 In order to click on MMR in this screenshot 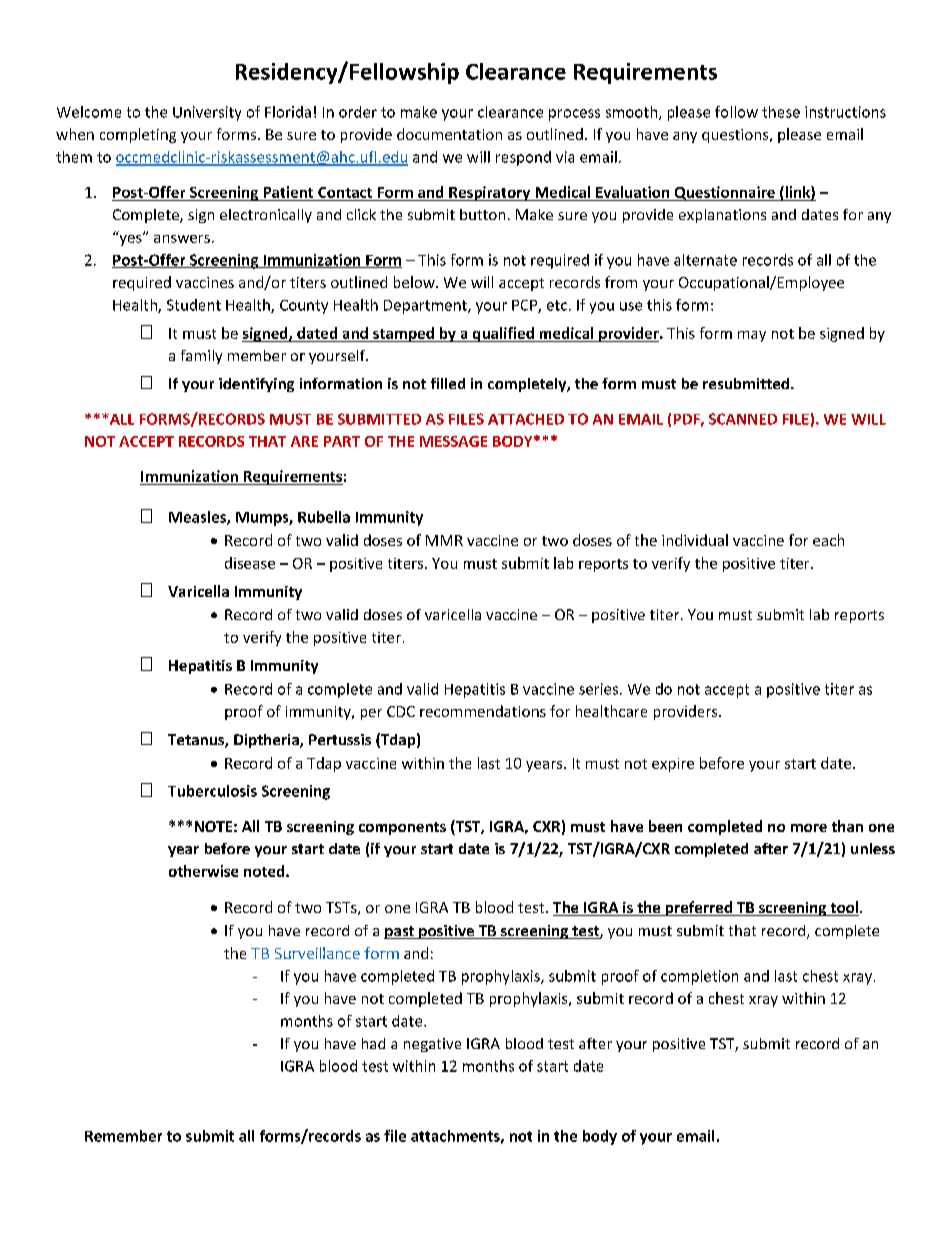, I will do `click(444, 540)`.
